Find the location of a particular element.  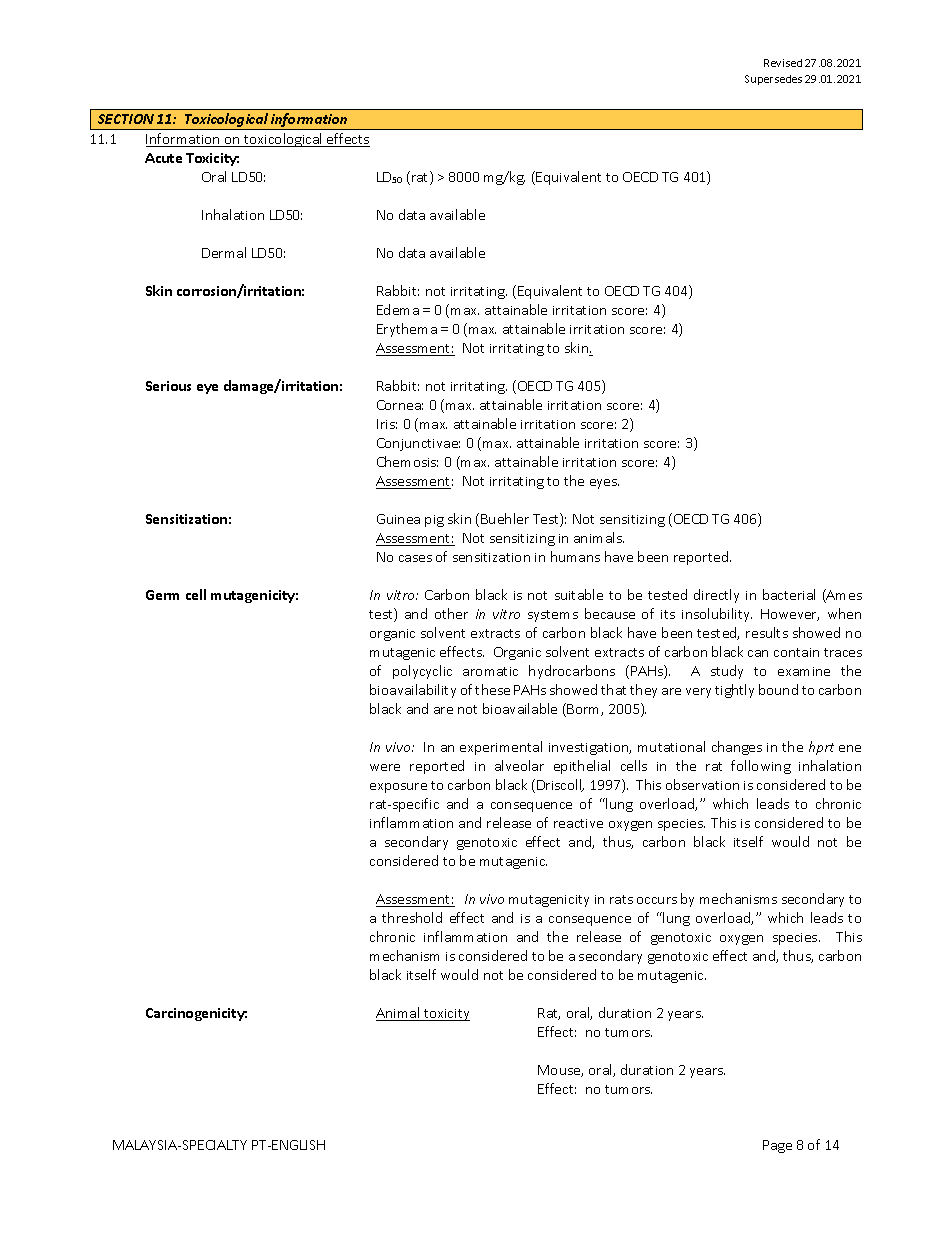

threshold is located at coordinates (412, 917).
